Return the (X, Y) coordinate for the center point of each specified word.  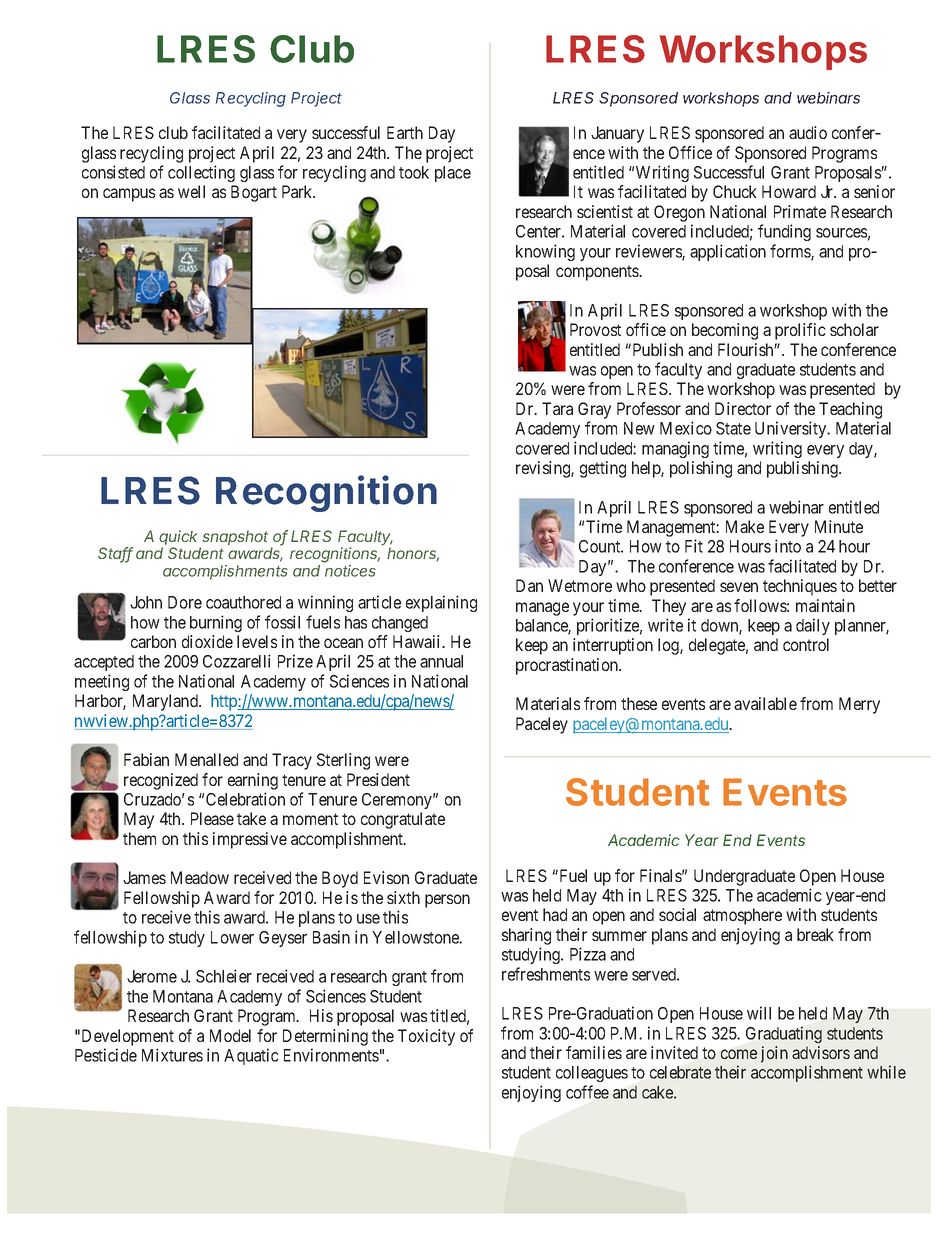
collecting (201, 173)
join (774, 1054)
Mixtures (172, 1055)
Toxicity (426, 1037)
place (453, 174)
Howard (789, 191)
